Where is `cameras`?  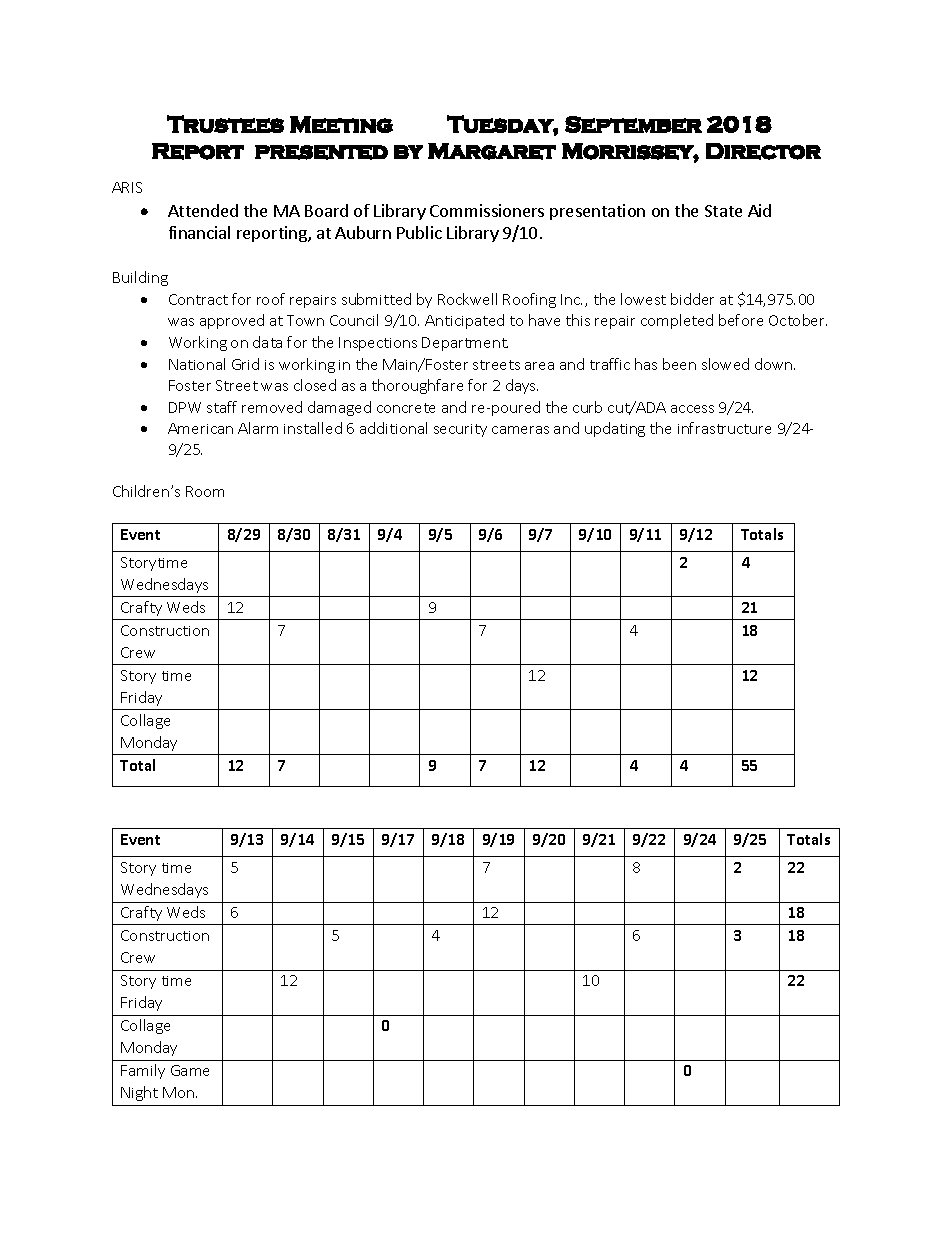 cameras is located at coordinates (520, 430).
